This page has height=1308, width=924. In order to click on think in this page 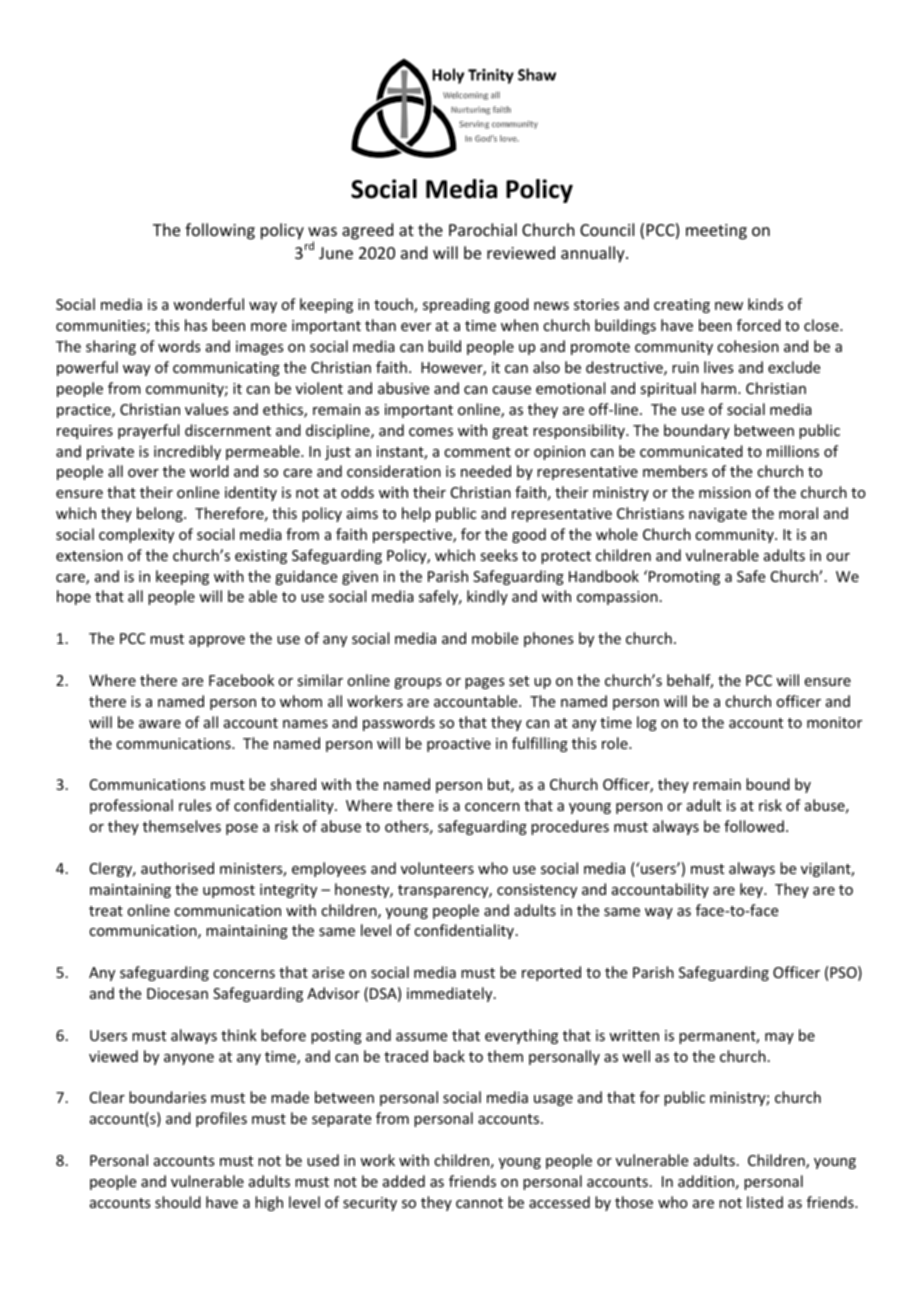, I will do `click(239, 1035)`.
